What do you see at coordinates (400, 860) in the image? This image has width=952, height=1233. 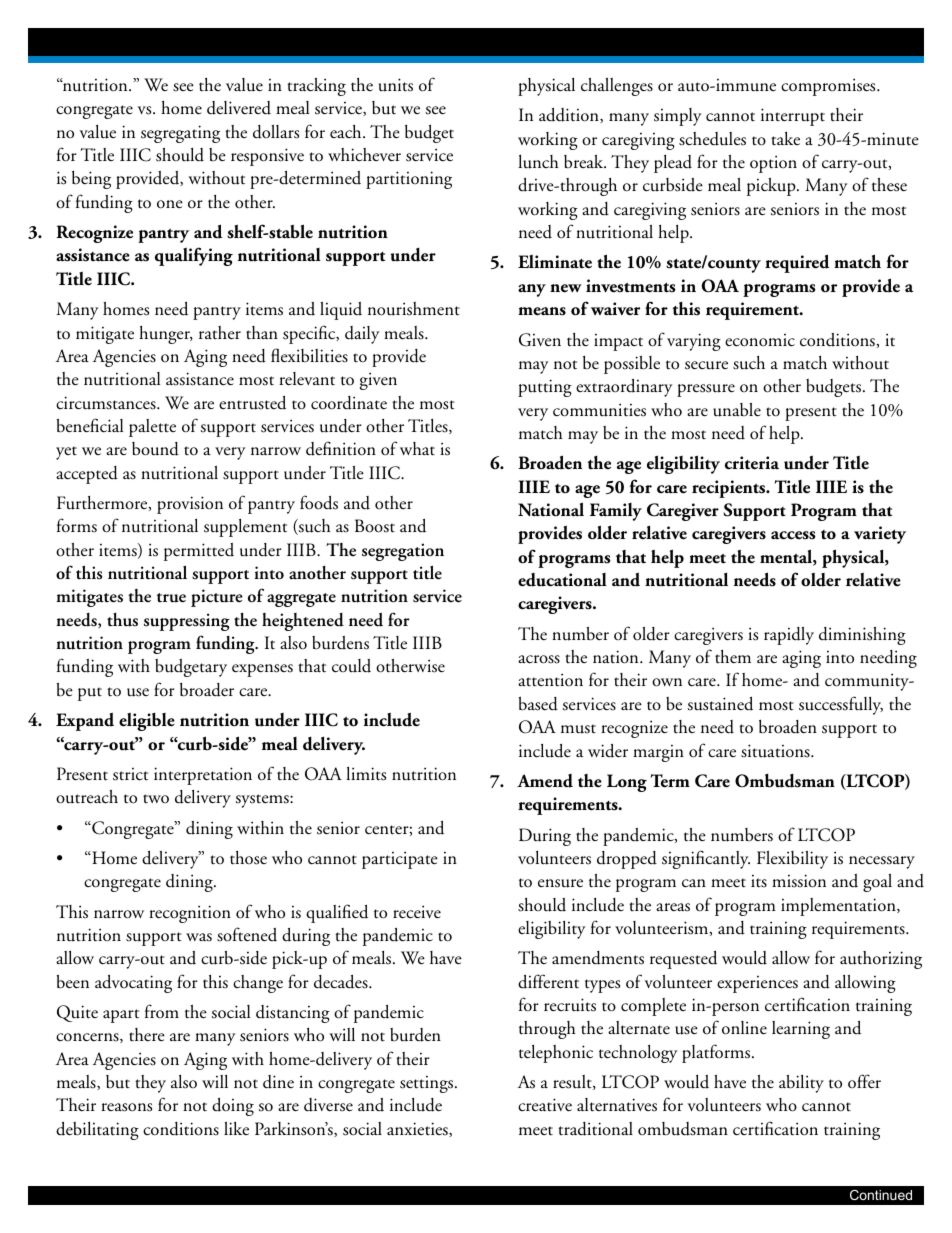 I see `participate` at bounding box center [400, 860].
